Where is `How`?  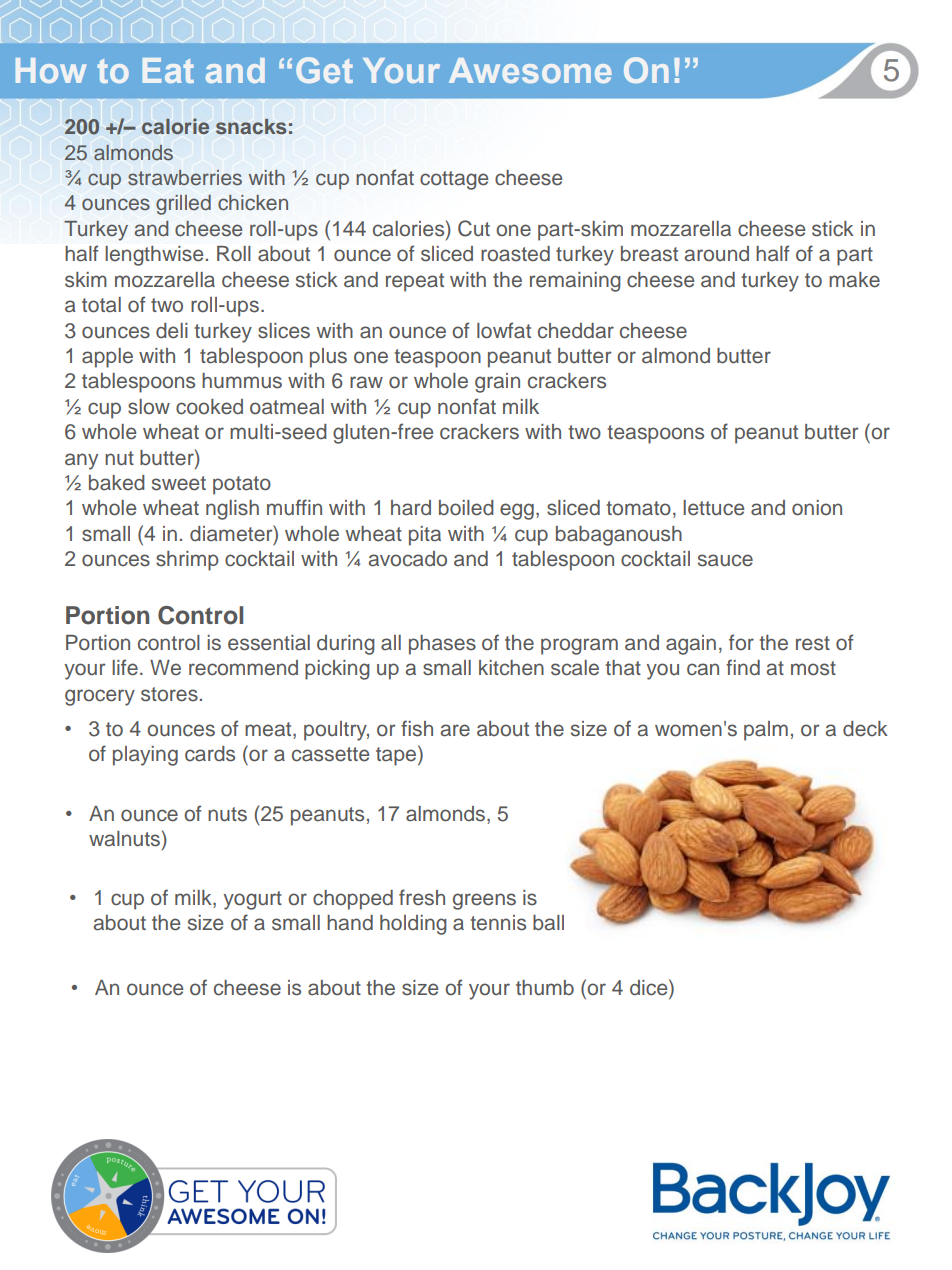 How is located at coordinates (51, 70).
